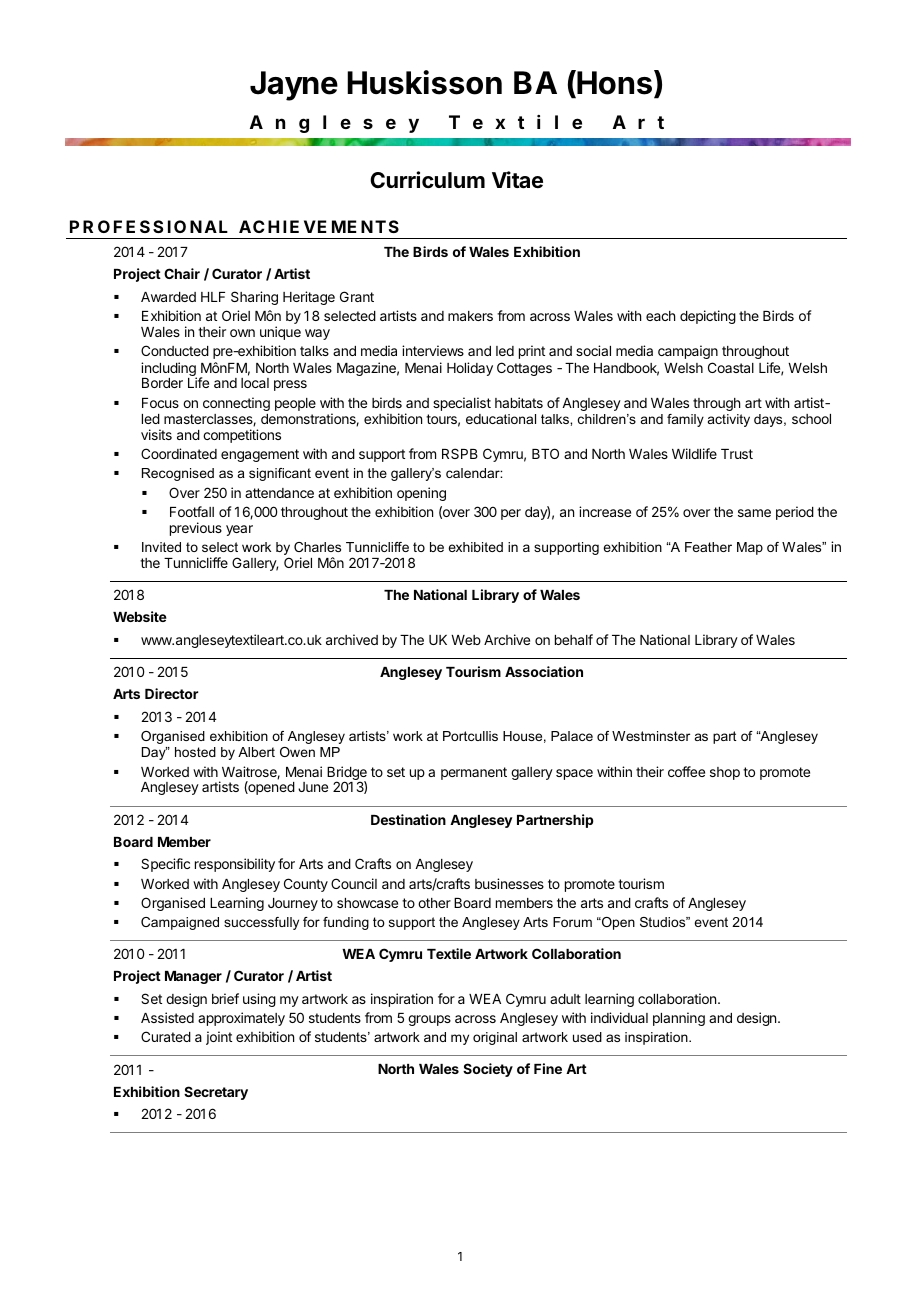 Image resolution: width=924 pixels, height=1307 pixels. I want to click on Jayne, so click(294, 86).
